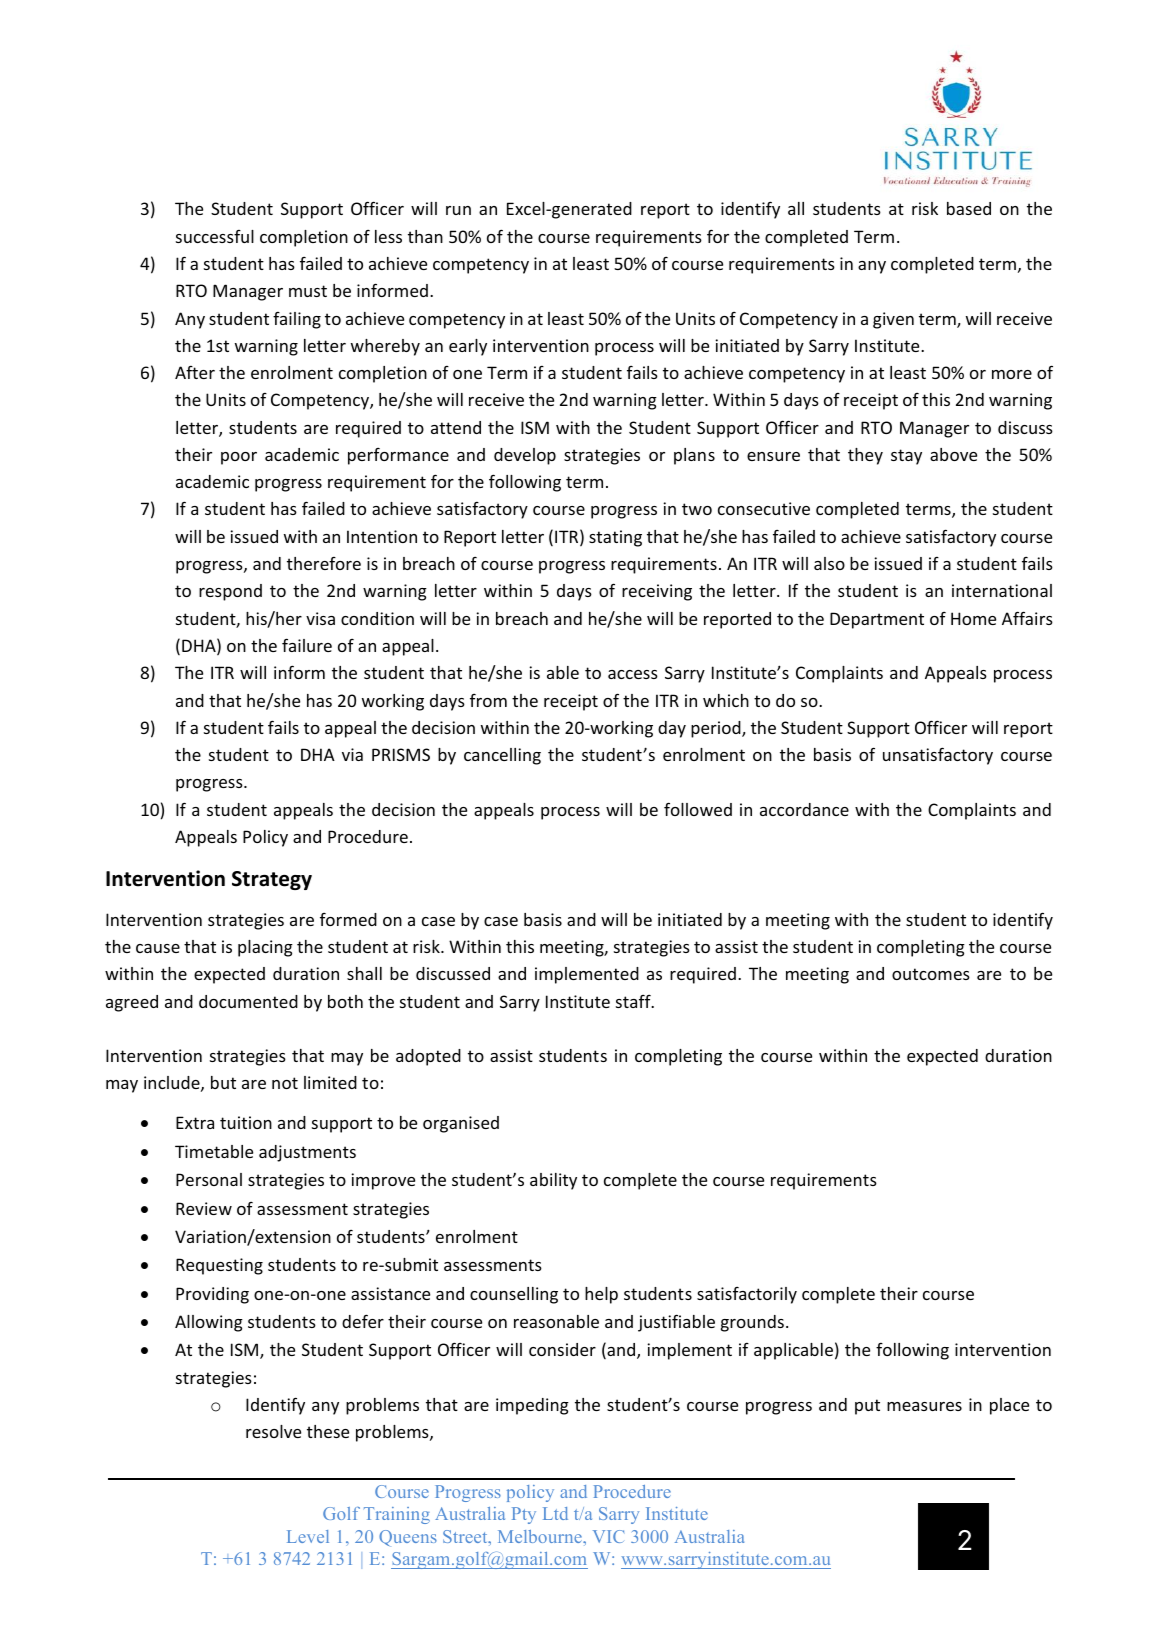 The width and height of the screenshot is (1158, 1637). Describe the element at coordinates (698, 809) in the screenshot. I see `followed` at that location.
